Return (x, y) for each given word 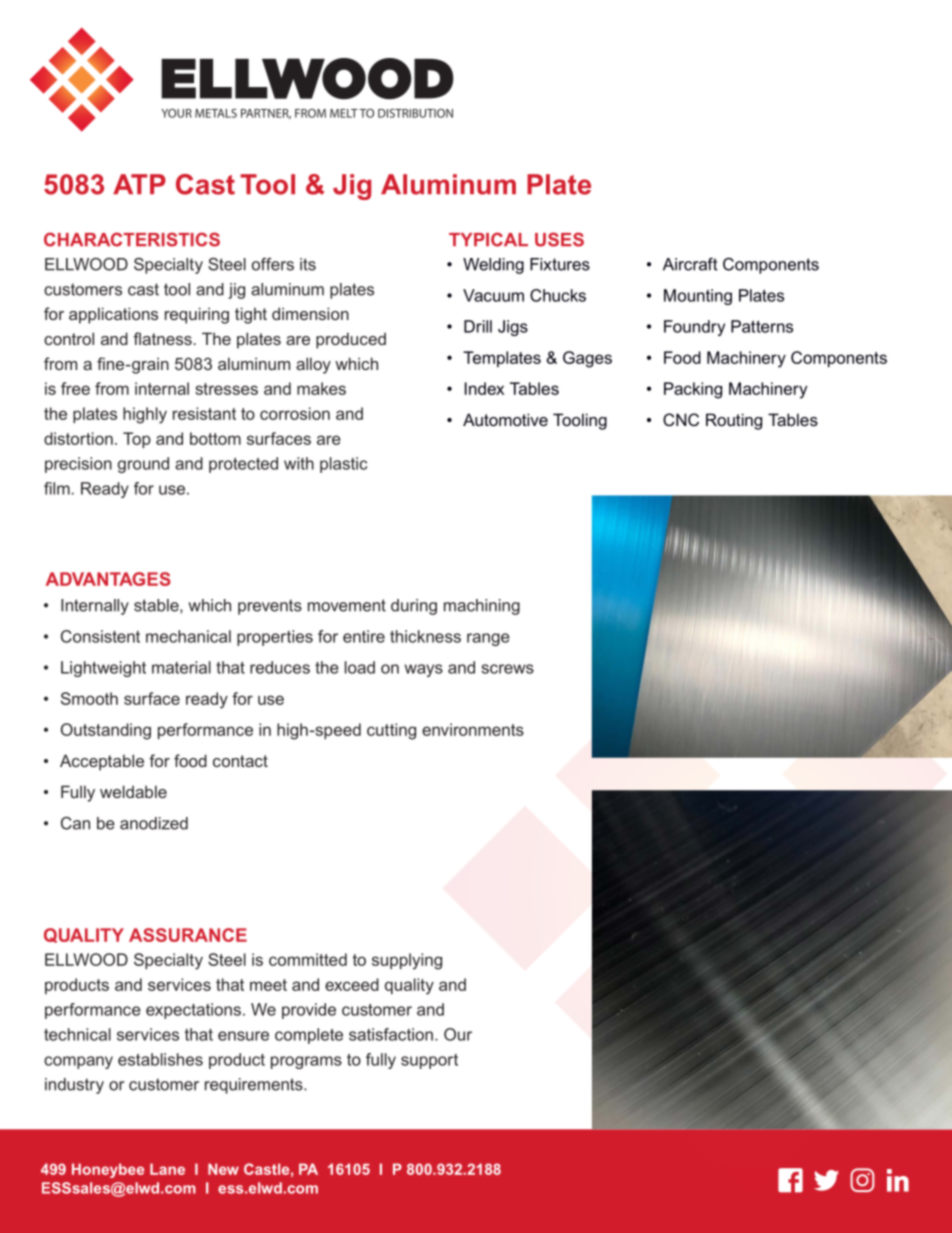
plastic (343, 465)
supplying (407, 961)
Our (458, 1034)
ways (424, 670)
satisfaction (391, 1034)
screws (507, 669)
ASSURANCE (188, 935)
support (429, 1061)
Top (137, 440)
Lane (167, 1169)
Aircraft (690, 264)
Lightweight (103, 669)
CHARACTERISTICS (132, 239)
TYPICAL (488, 239)
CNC (681, 419)
